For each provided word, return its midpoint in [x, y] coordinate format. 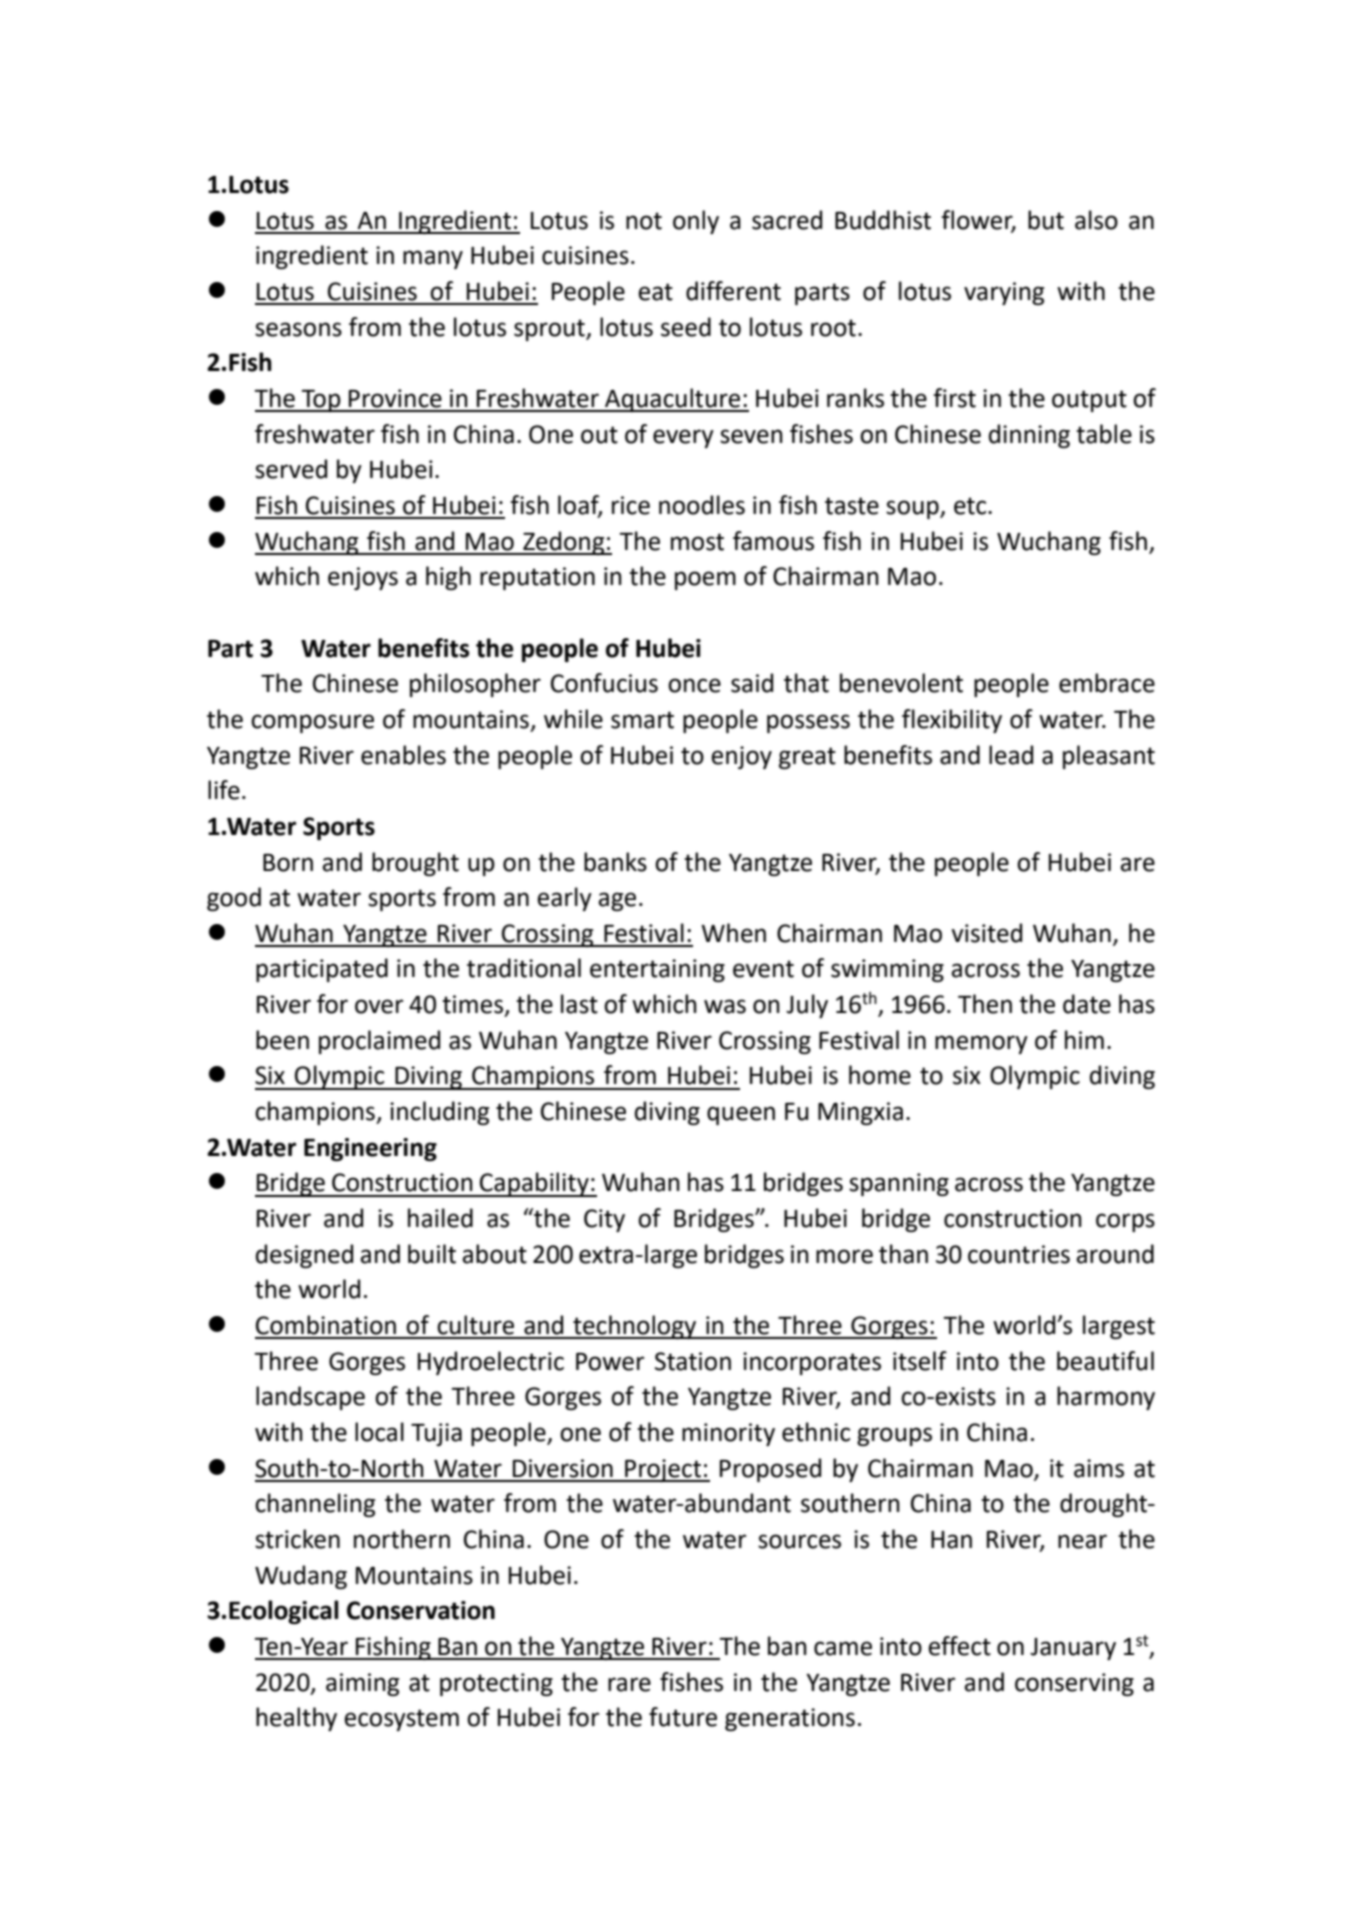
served [291, 469]
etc [971, 506]
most [697, 542]
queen [741, 1115]
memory [981, 1044]
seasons [298, 329]
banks [615, 862]
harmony [1106, 1398]
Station [693, 1361]
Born [288, 863]
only [696, 222]
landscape [310, 1398]
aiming [362, 1684]
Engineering [370, 1149]
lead [1011, 755]
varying [1004, 293]
